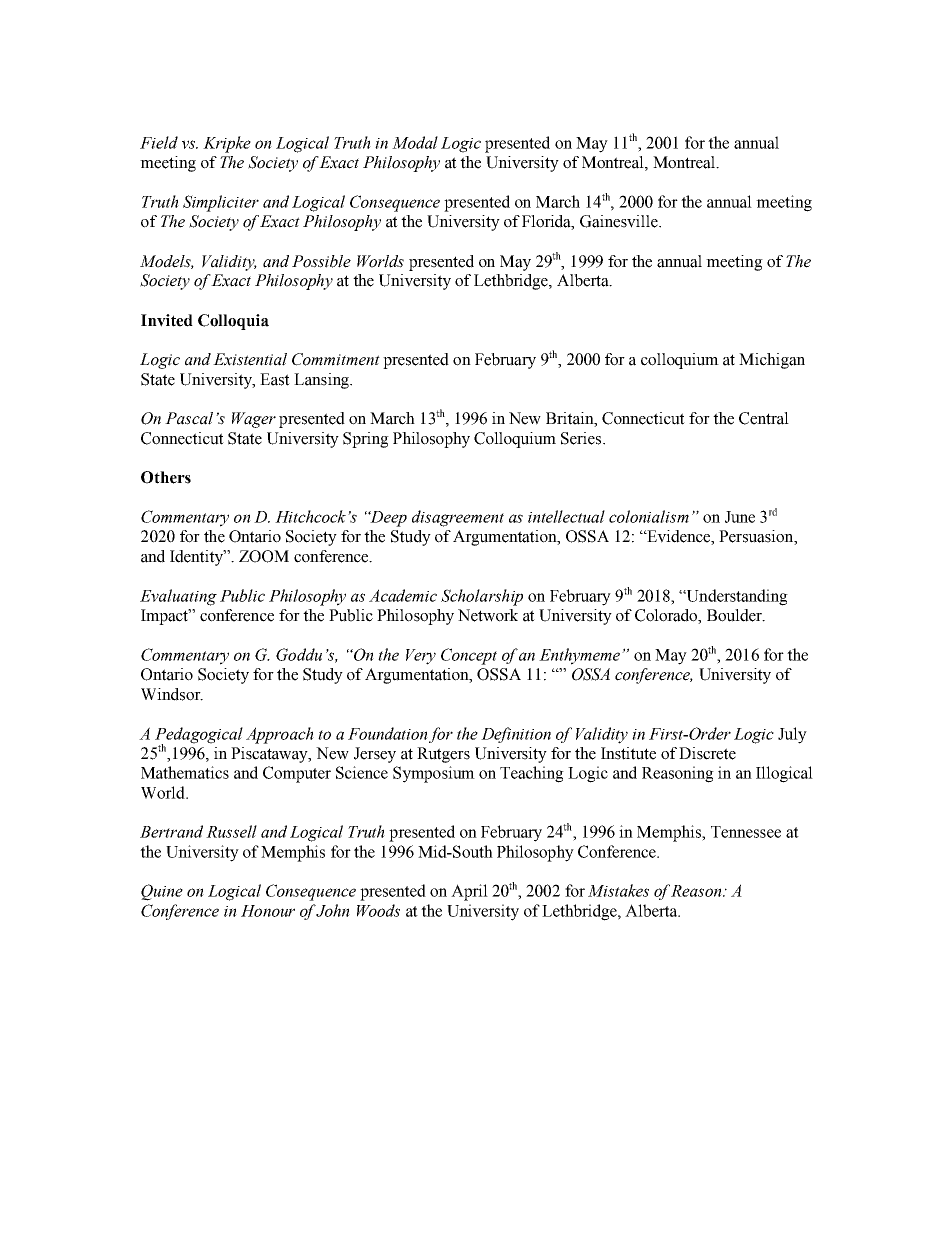  I want to click on Michigan, so click(772, 361).
